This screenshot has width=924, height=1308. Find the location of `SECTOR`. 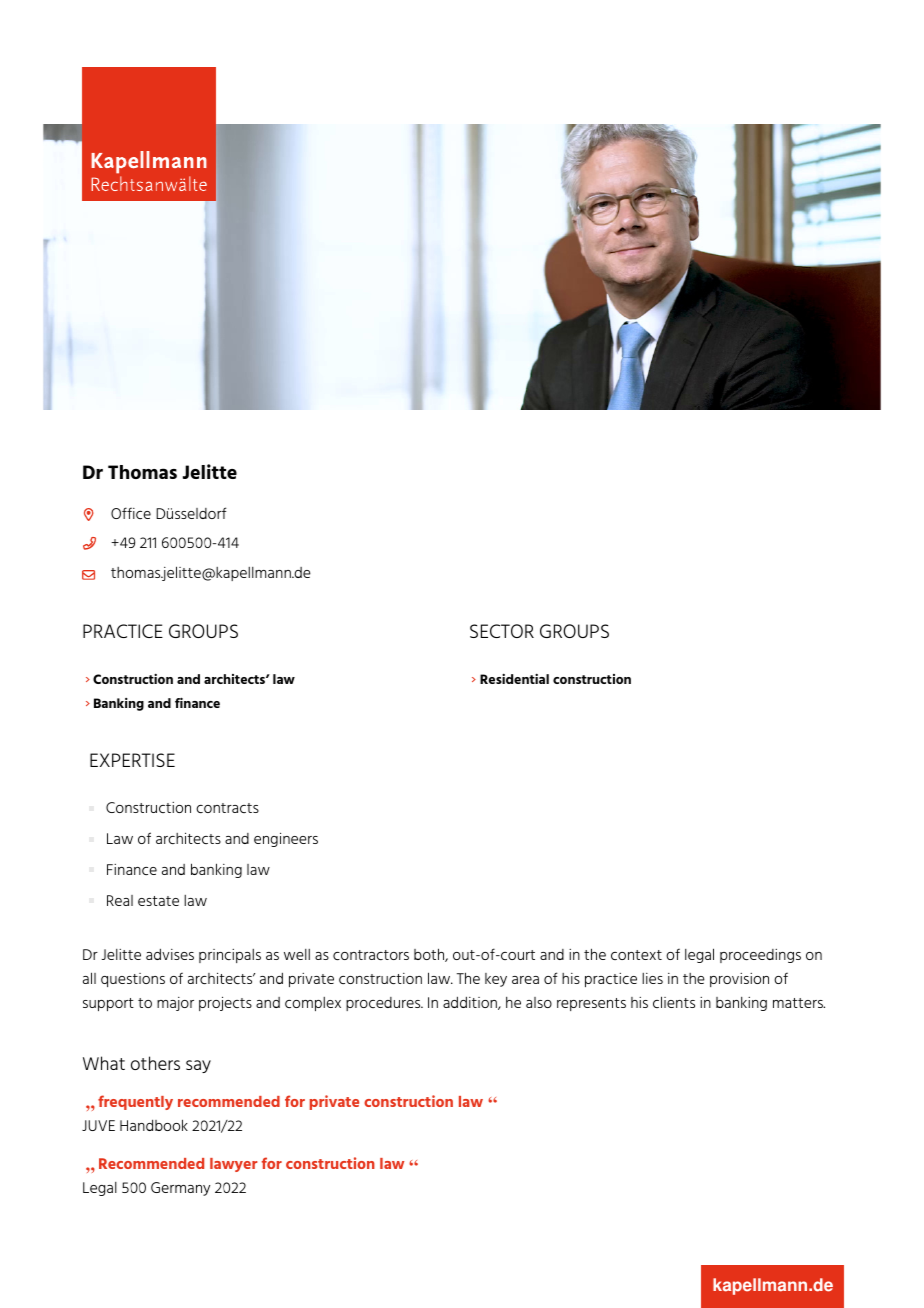

SECTOR is located at coordinates (502, 631).
